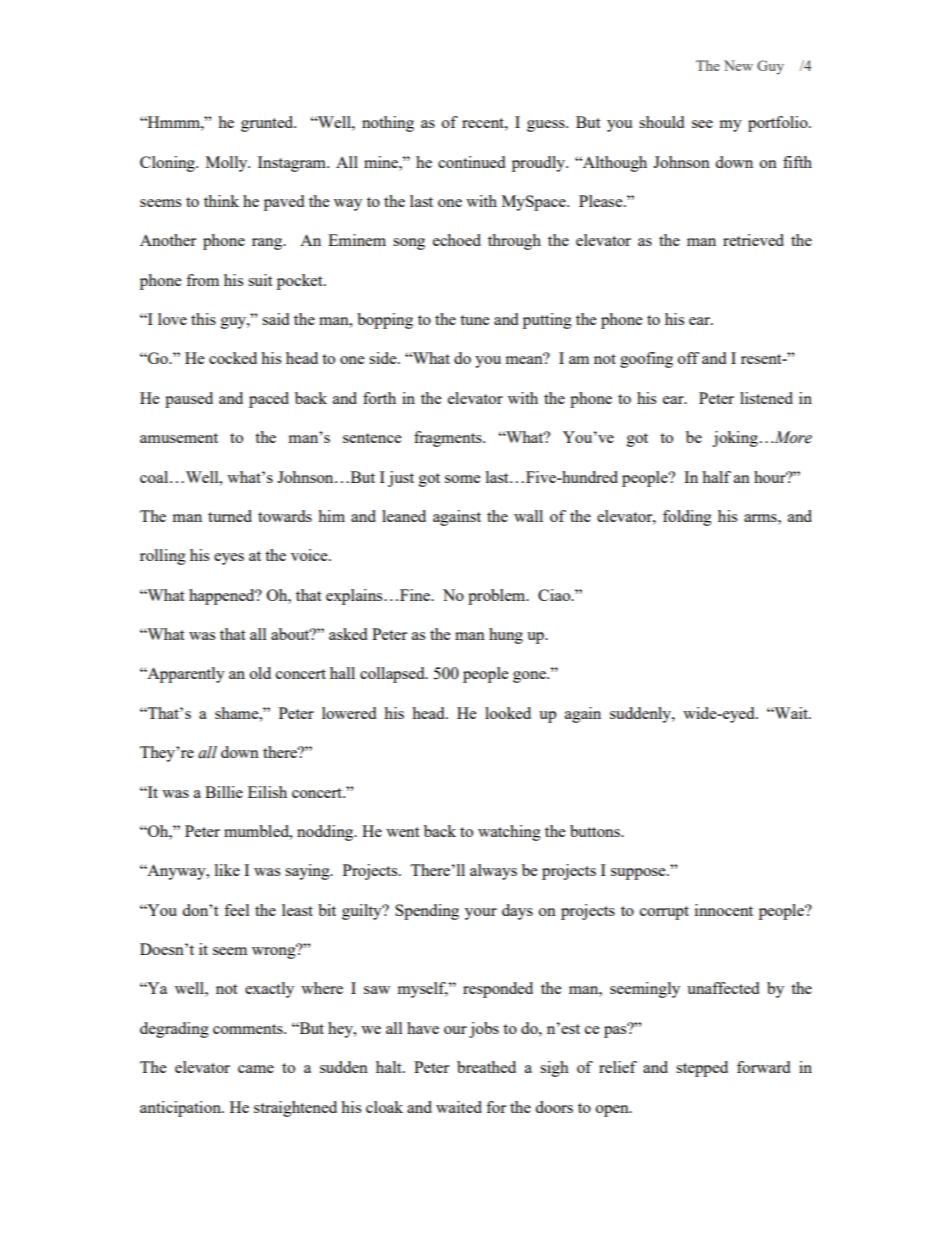  What do you see at coordinates (268, 124) in the screenshot?
I see `grunted` at bounding box center [268, 124].
